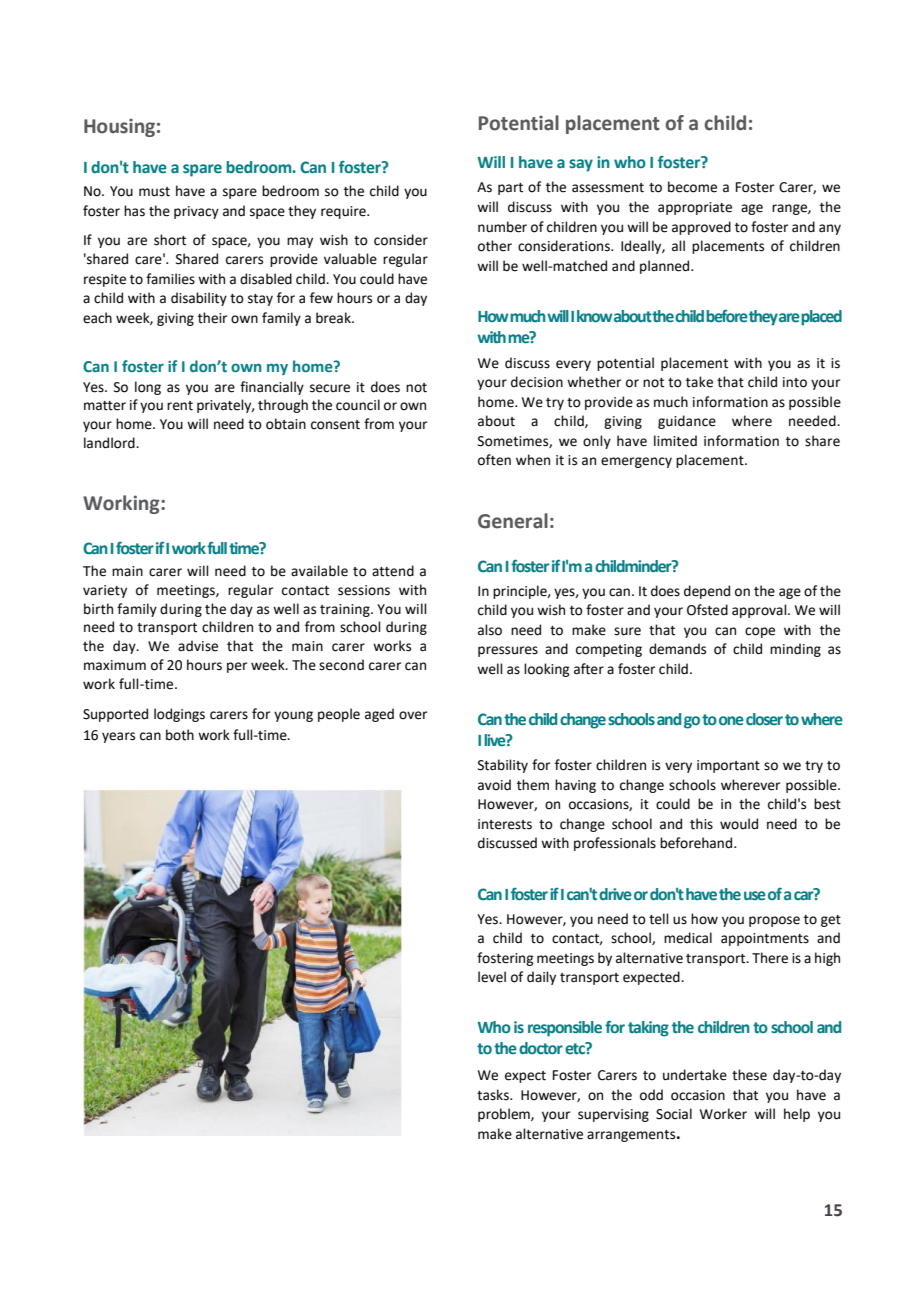 This screenshot has width=924, height=1308. I want to click on both, so click(180, 735).
